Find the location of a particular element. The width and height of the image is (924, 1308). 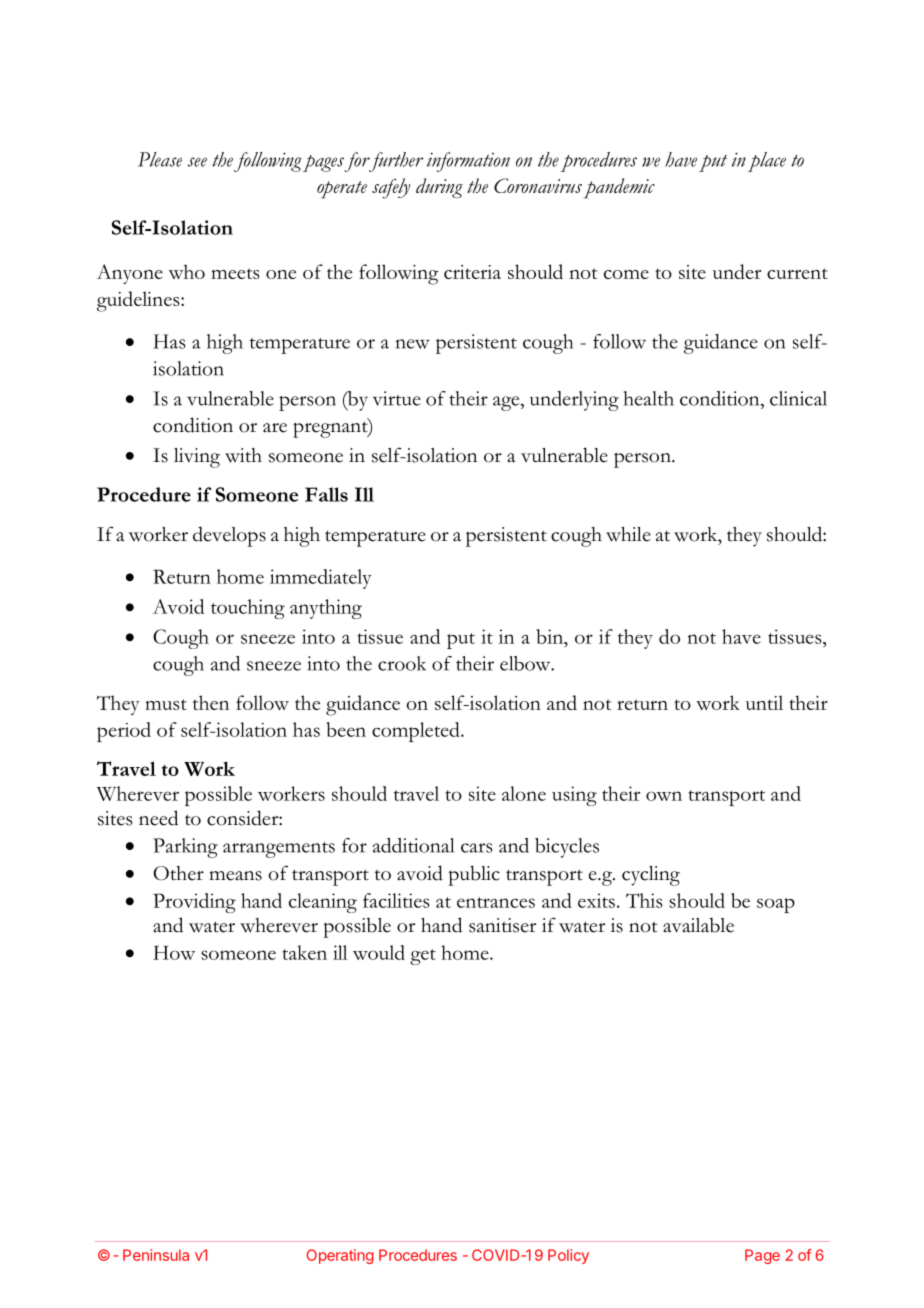

Policy is located at coordinates (568, 1256).
